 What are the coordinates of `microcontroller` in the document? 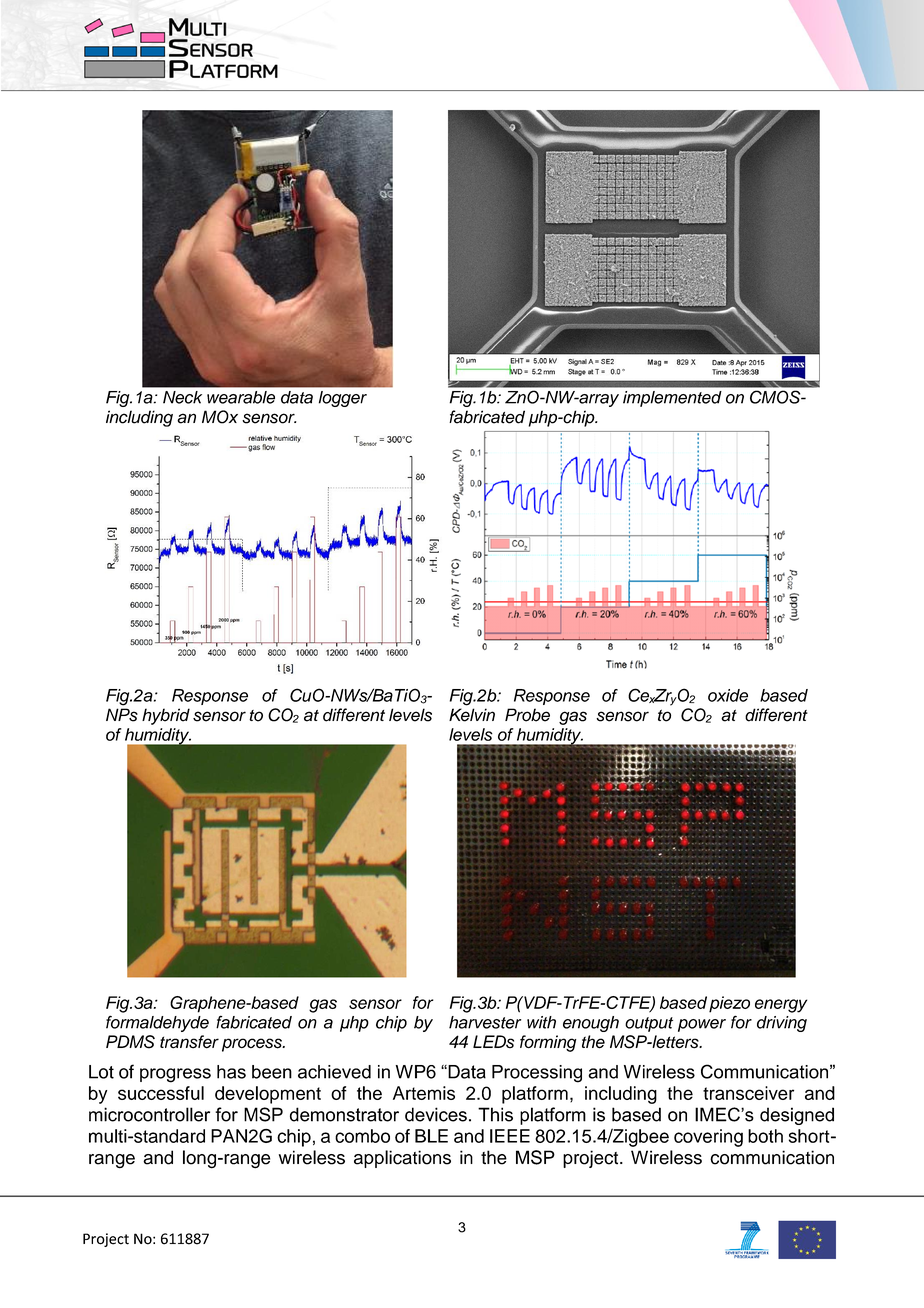 It's located at (149, 1114).
